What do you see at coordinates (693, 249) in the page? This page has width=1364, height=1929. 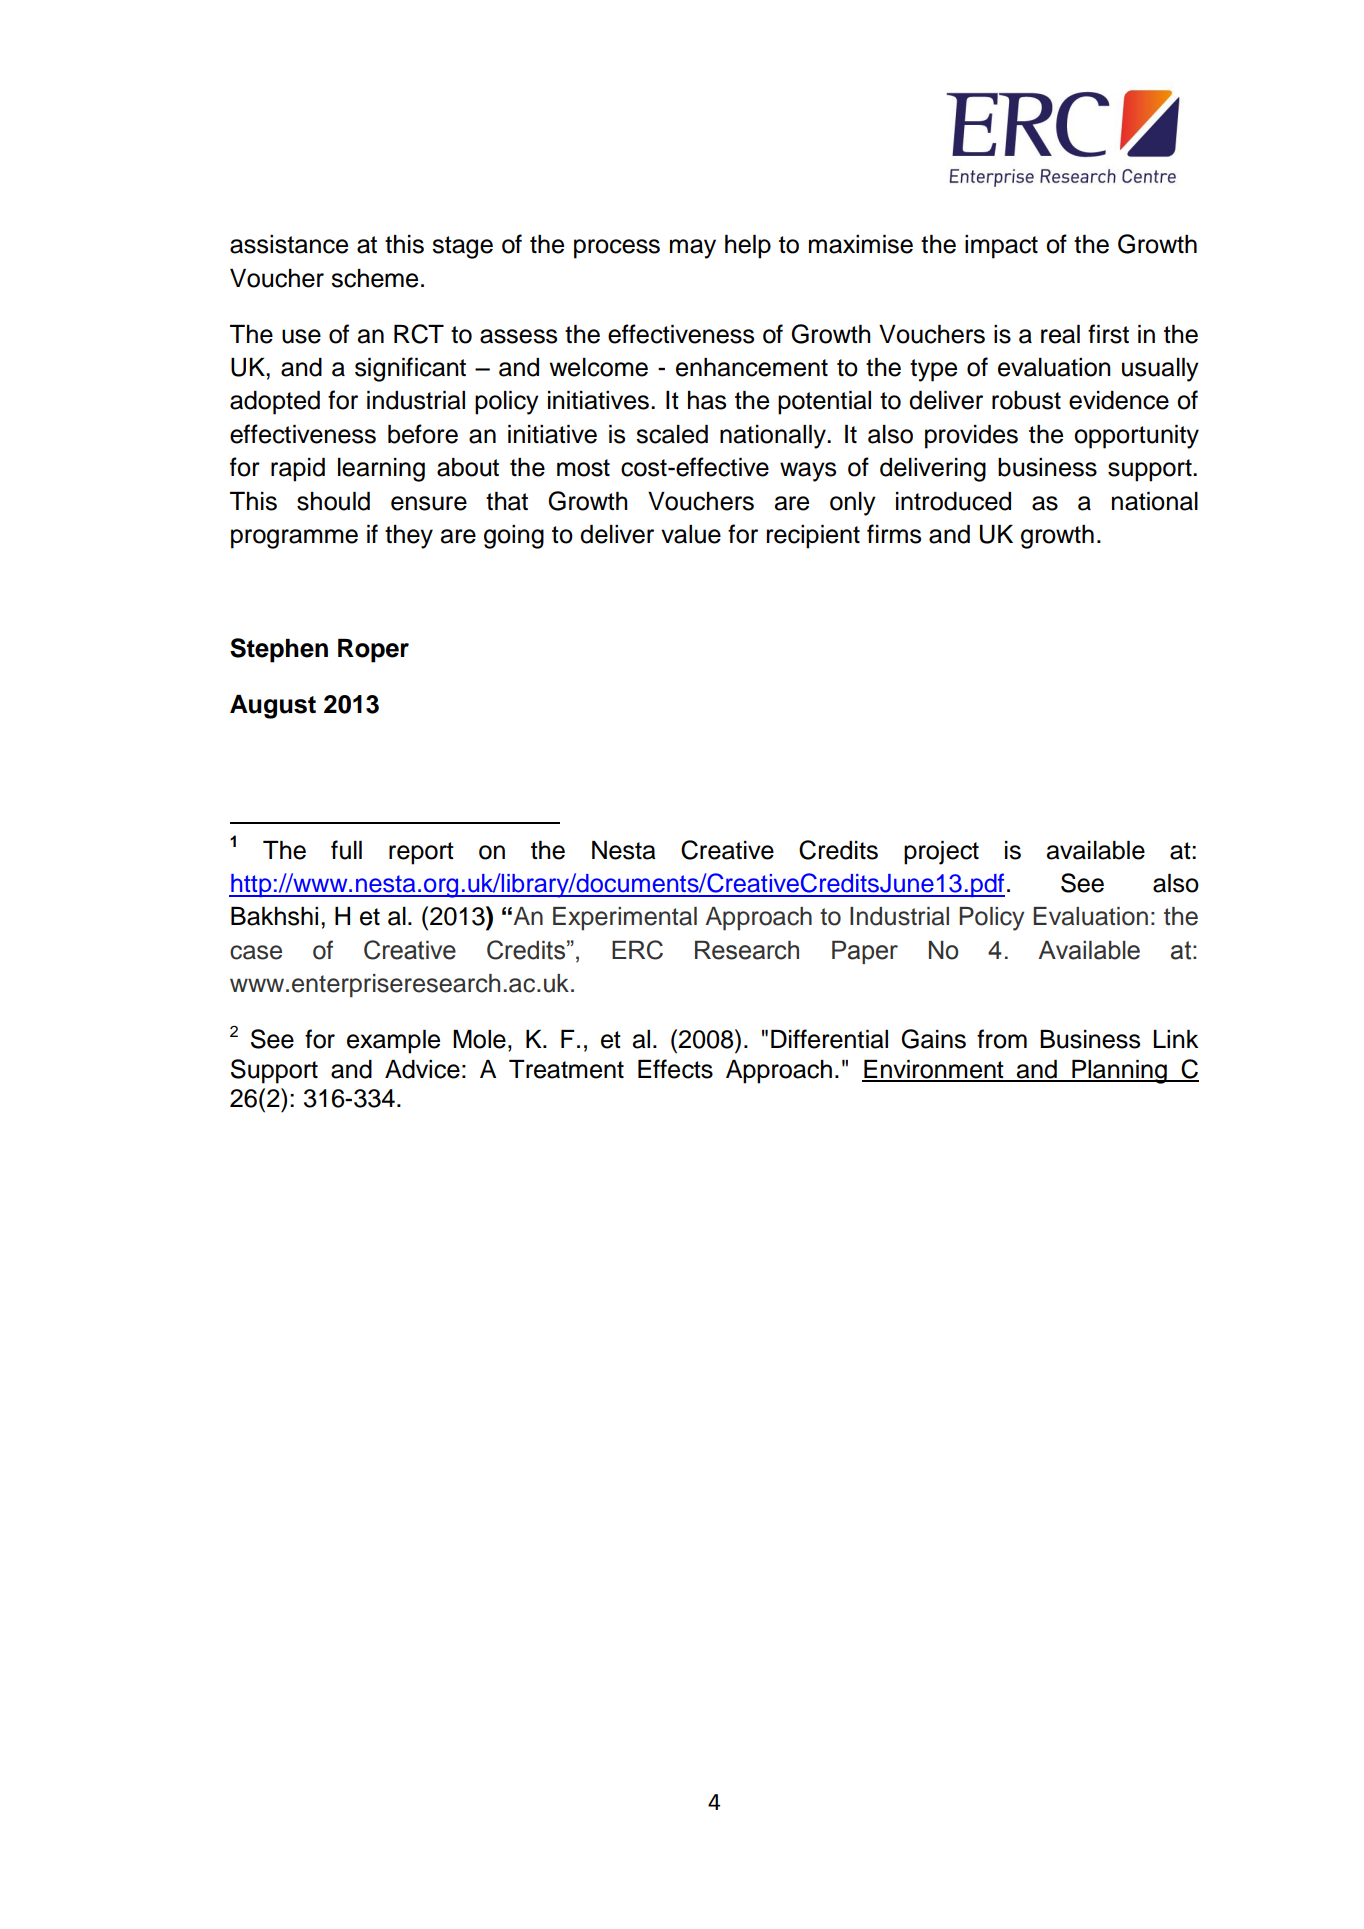 I see `may` at bounding box center [693, 249].
